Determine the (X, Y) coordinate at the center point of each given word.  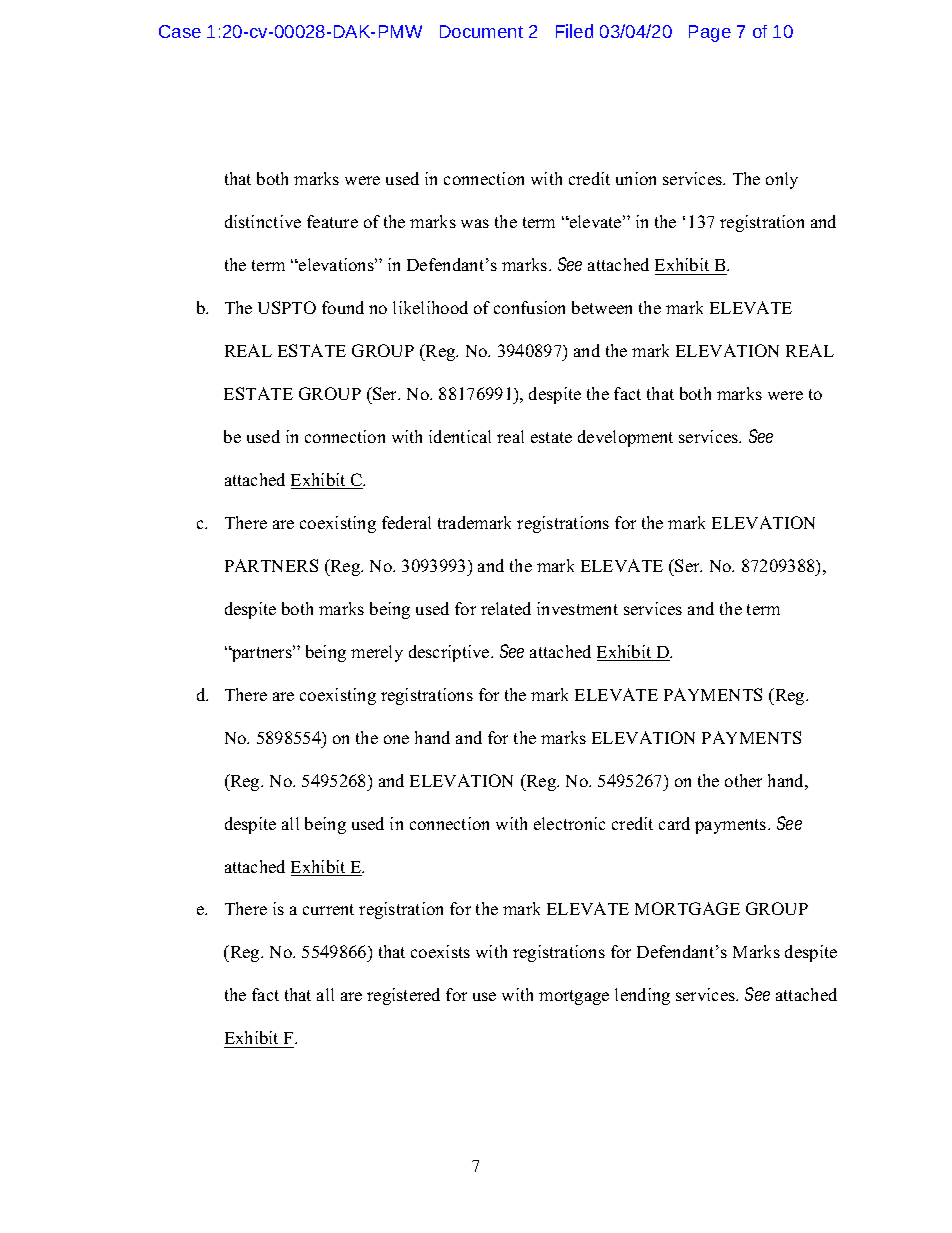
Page (710, 33)
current (328, 909)
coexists (440, 951)
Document (481, 31)
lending (642, 996)
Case (180, 31)
